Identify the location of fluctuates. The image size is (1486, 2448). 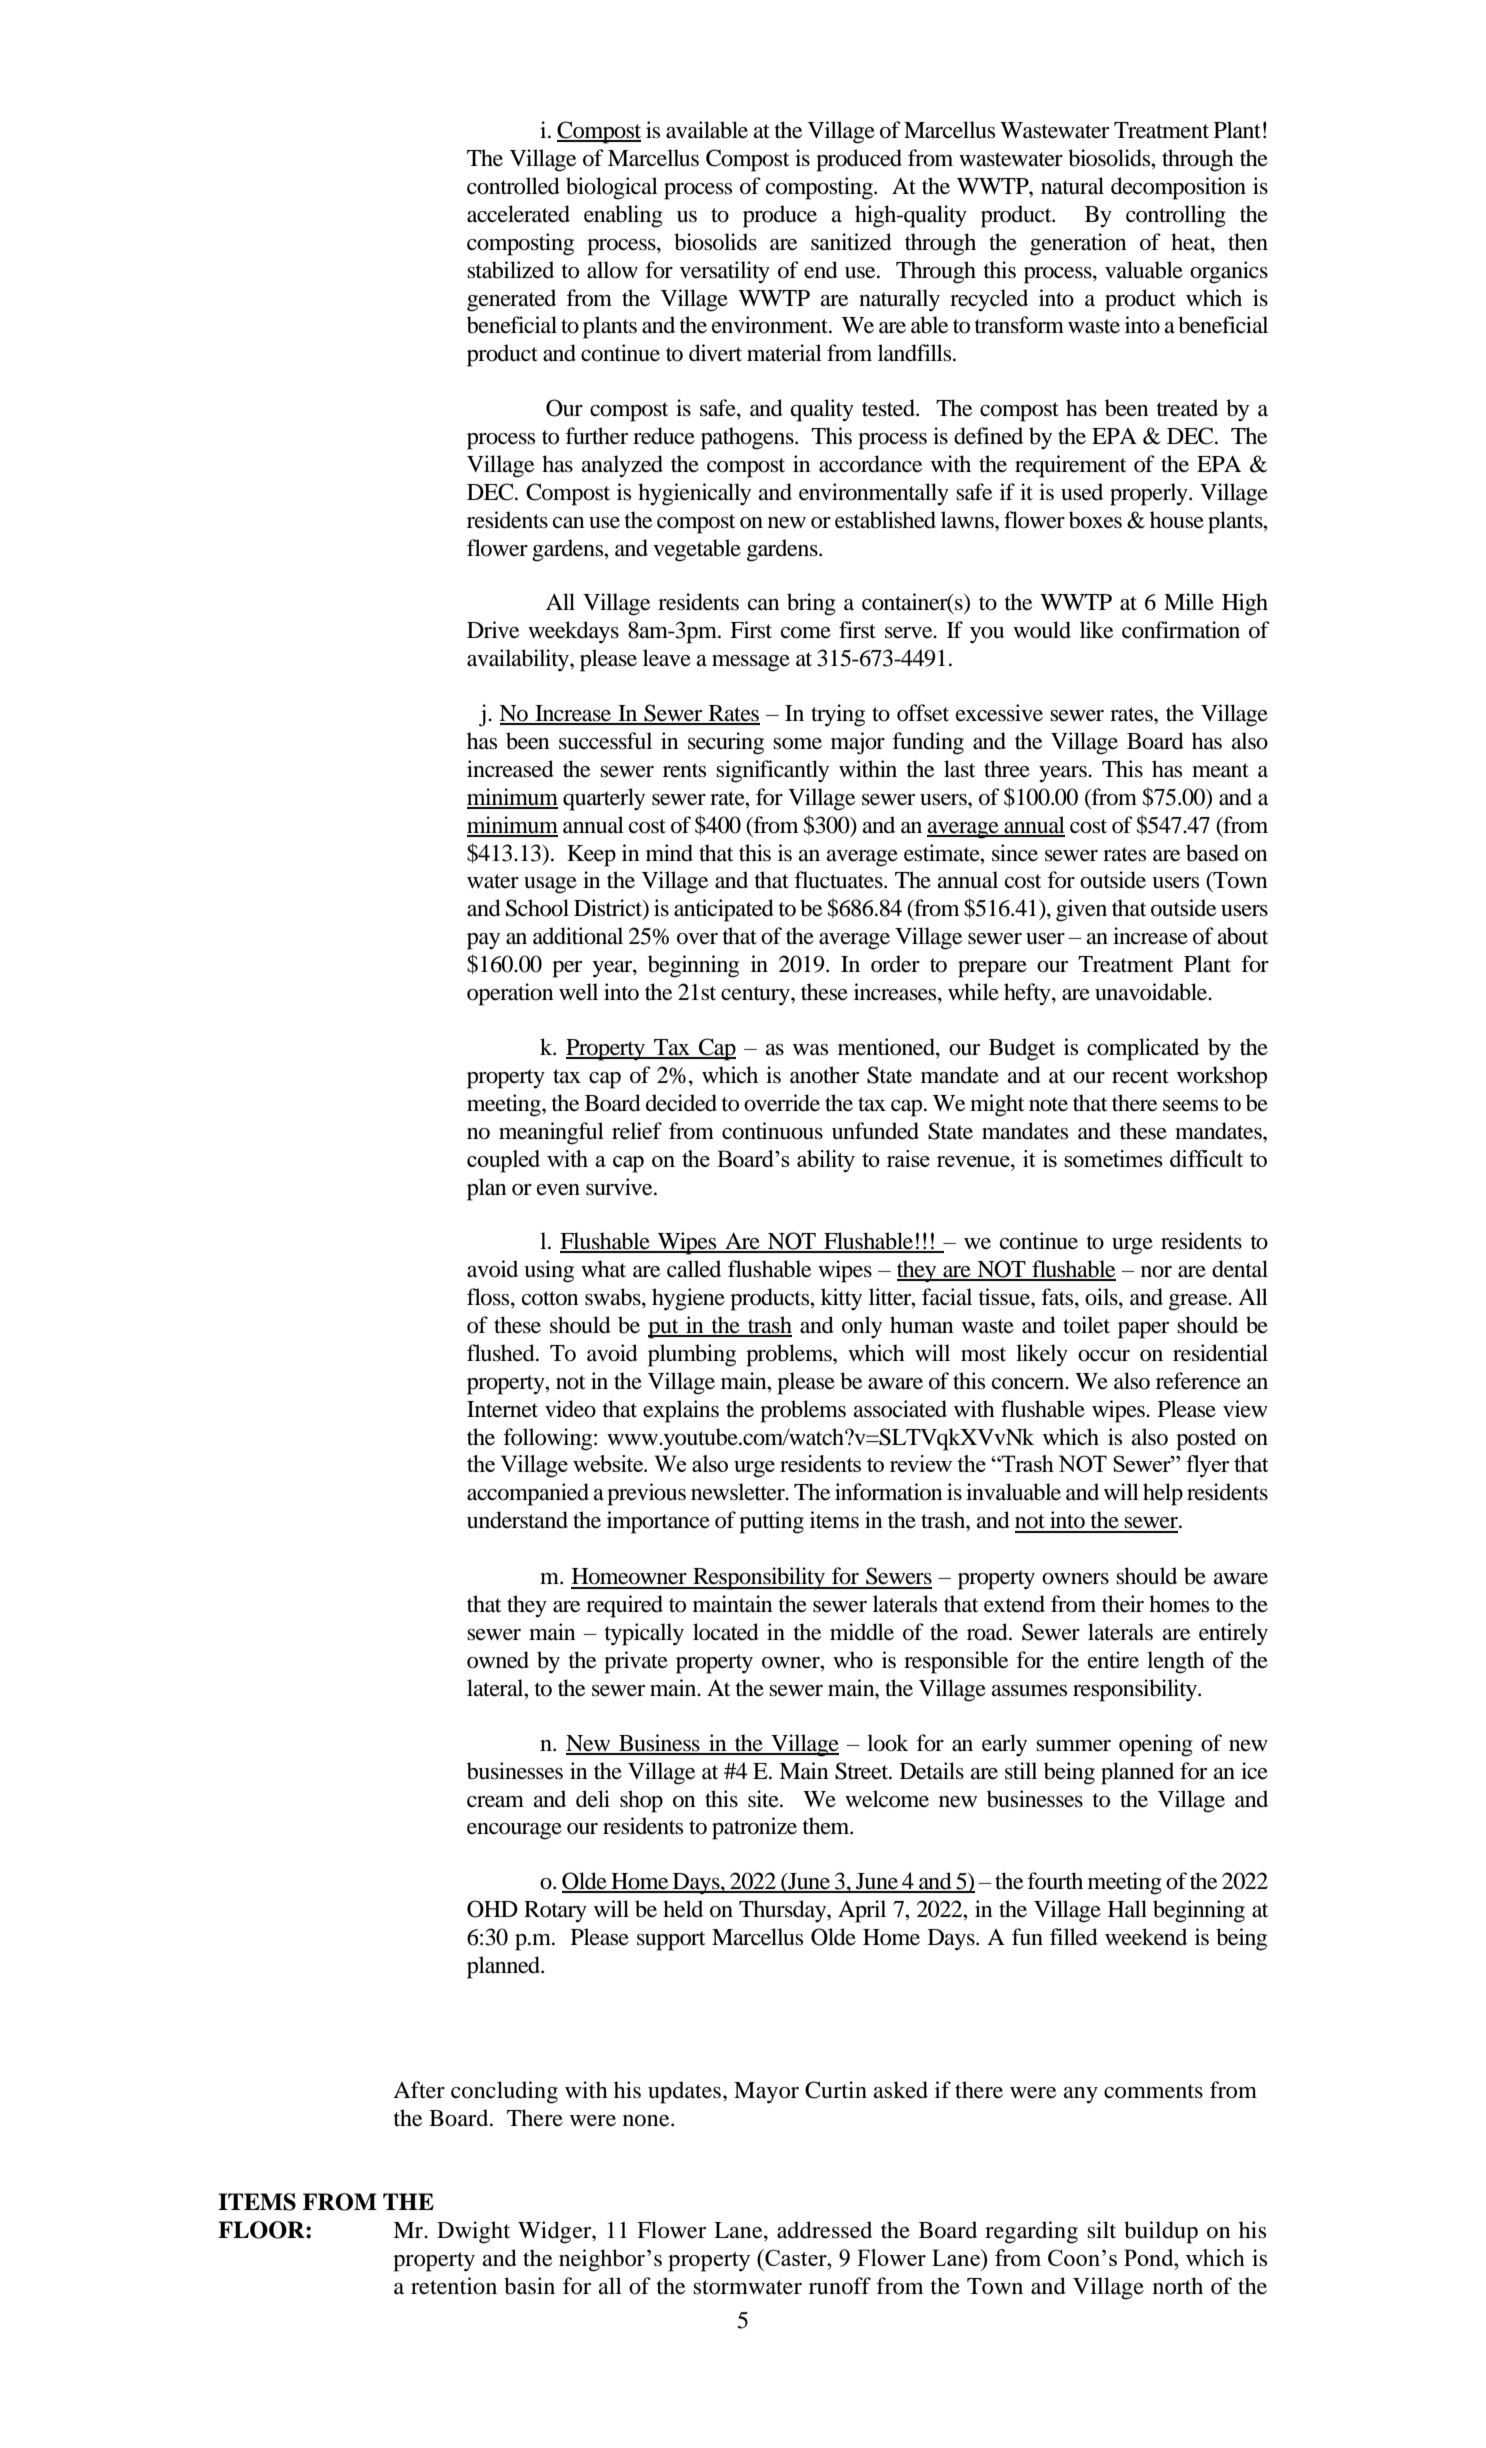
(839, 880).
